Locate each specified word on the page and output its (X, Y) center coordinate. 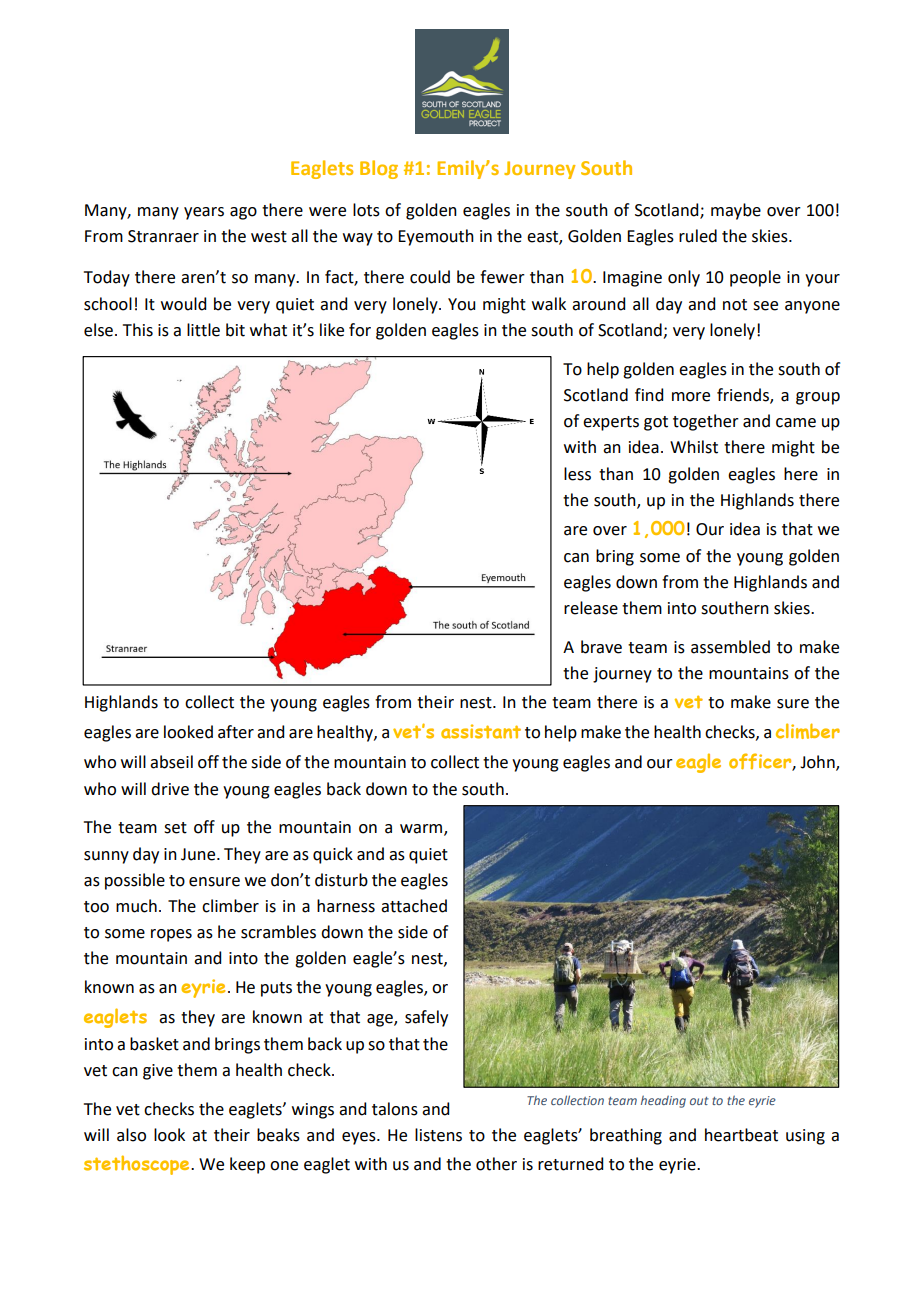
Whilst (694, 447)
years (204, 213)
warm (422, 830)
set (175, 828)
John (818, 762)
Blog (379, 169)
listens (438, 1135)
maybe (736, 211)
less (577, 474)
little (203, 330)
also (131, 1135)
